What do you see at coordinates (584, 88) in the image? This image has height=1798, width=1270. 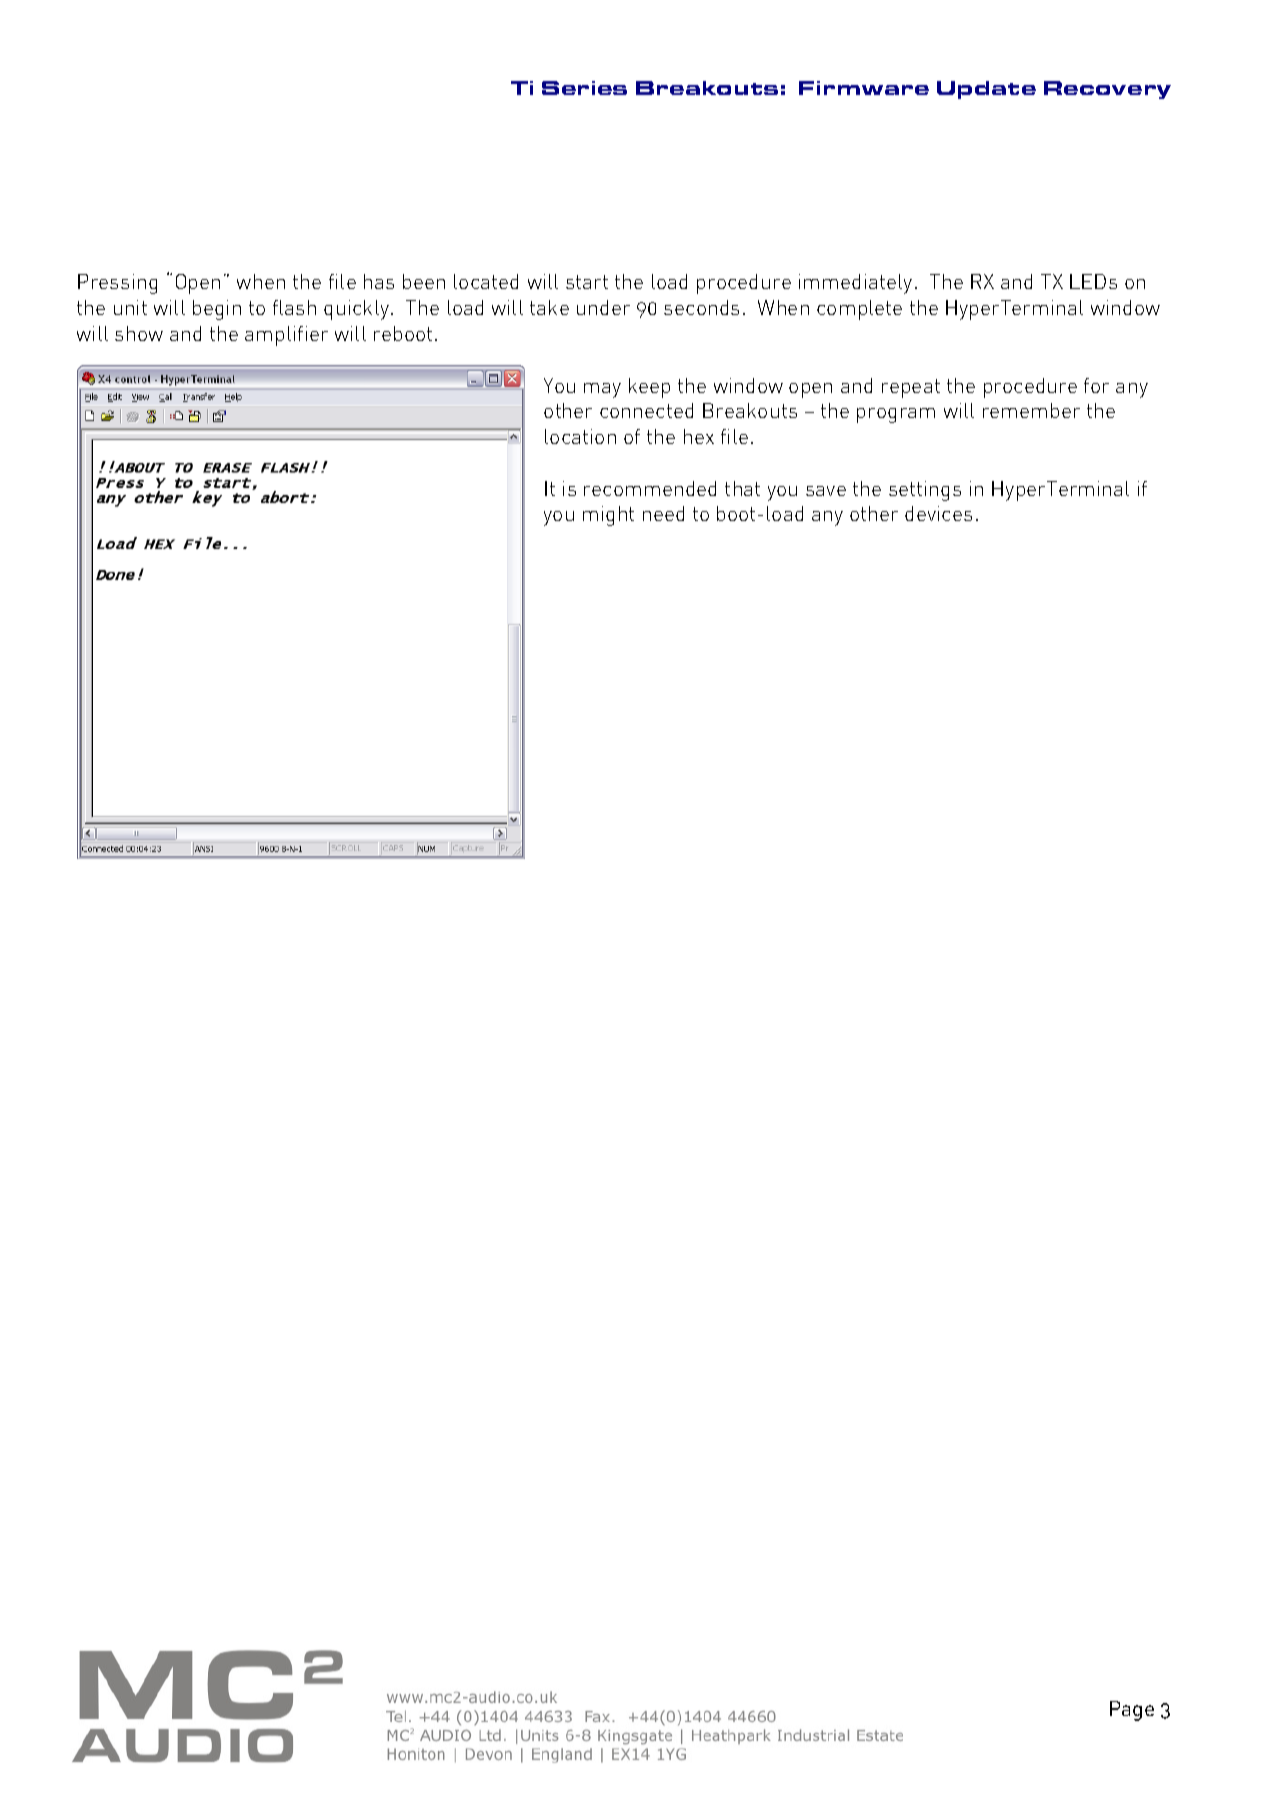 I see `Series` at bounding box center [584, 88].
